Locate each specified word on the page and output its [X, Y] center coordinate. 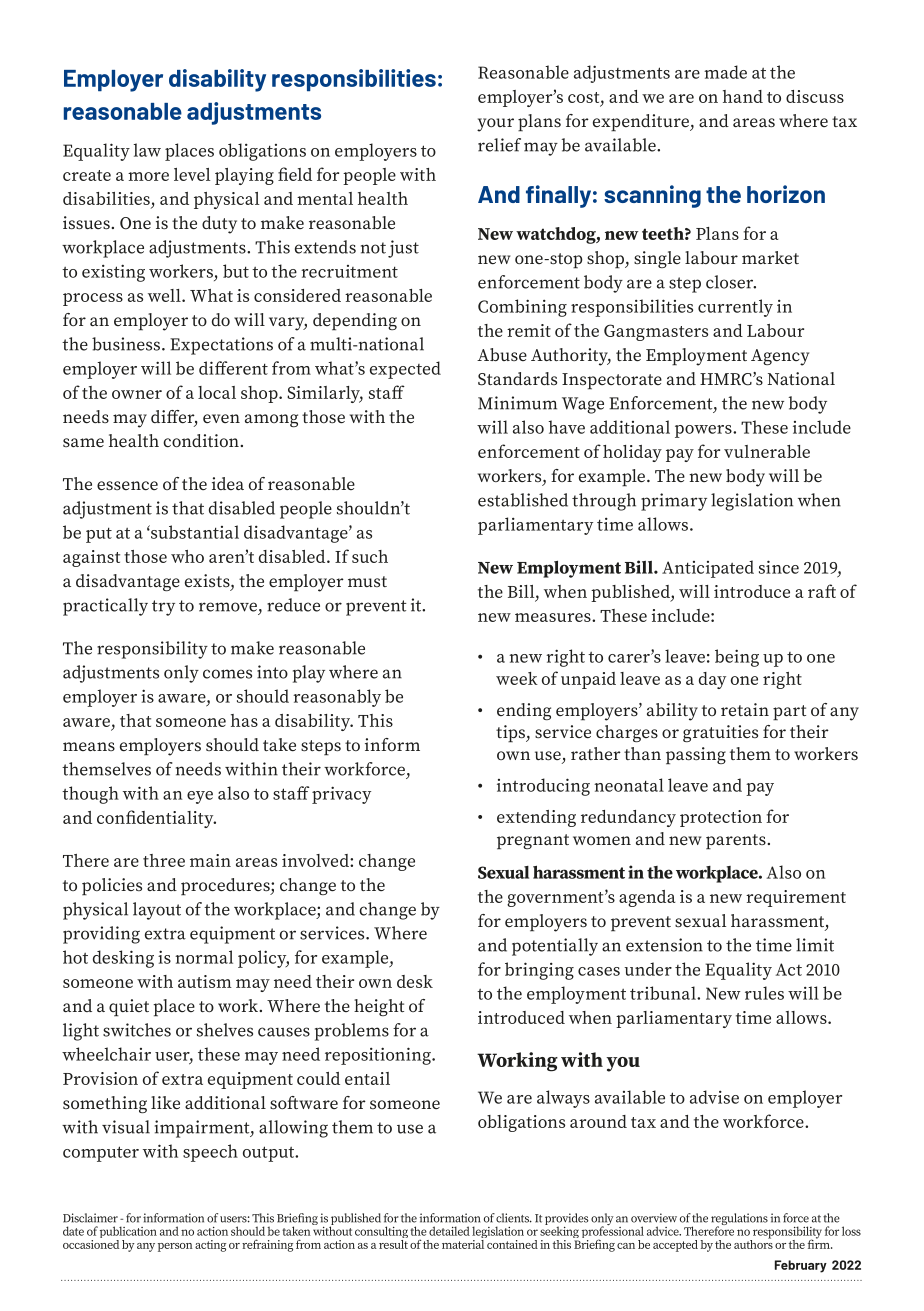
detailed [449, 1231]
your [495, 125]
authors [753, 1243]
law [147, 150]
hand [743, 96]
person [175, 1247]
